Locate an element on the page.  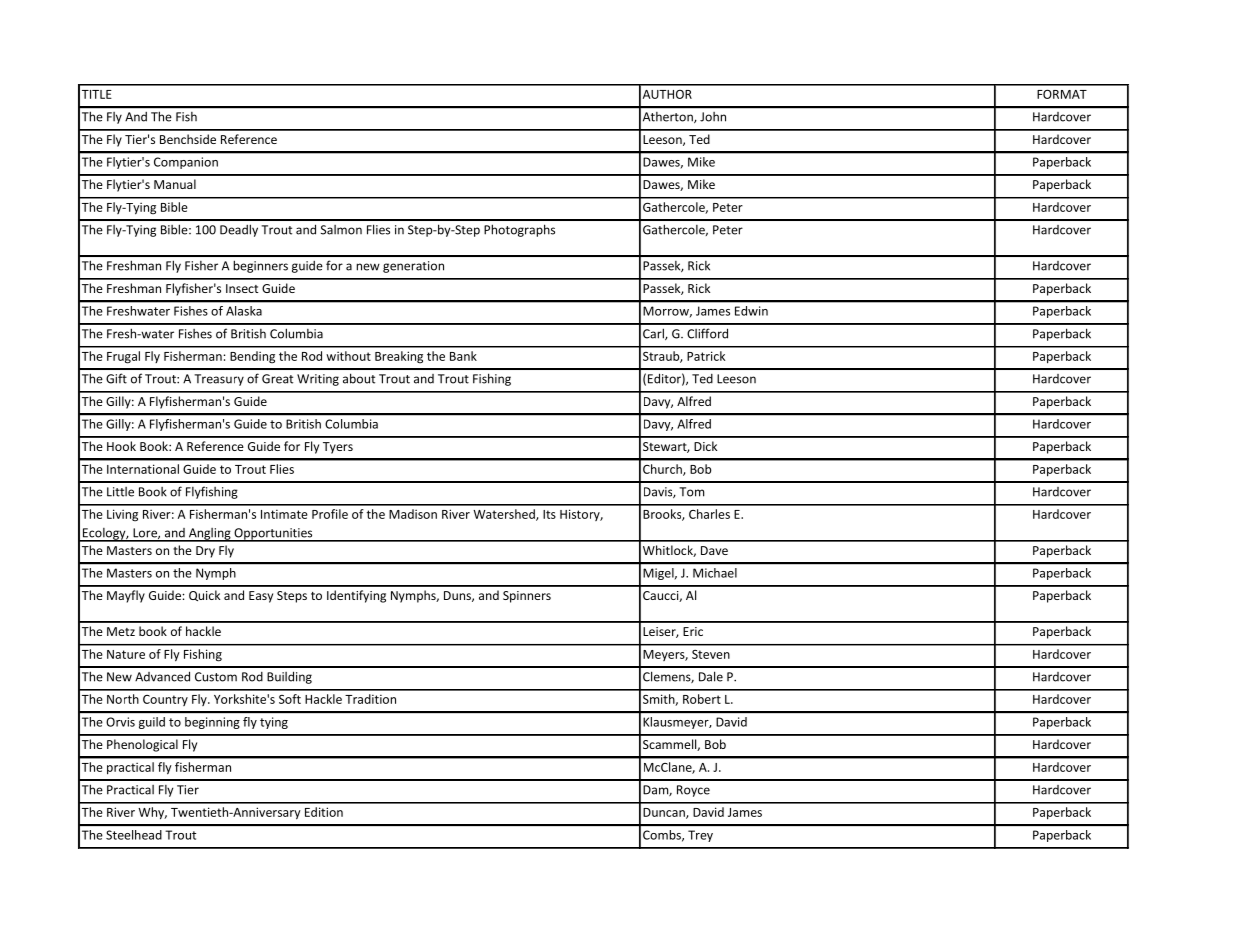
International is located at coordinates (143, 469).
